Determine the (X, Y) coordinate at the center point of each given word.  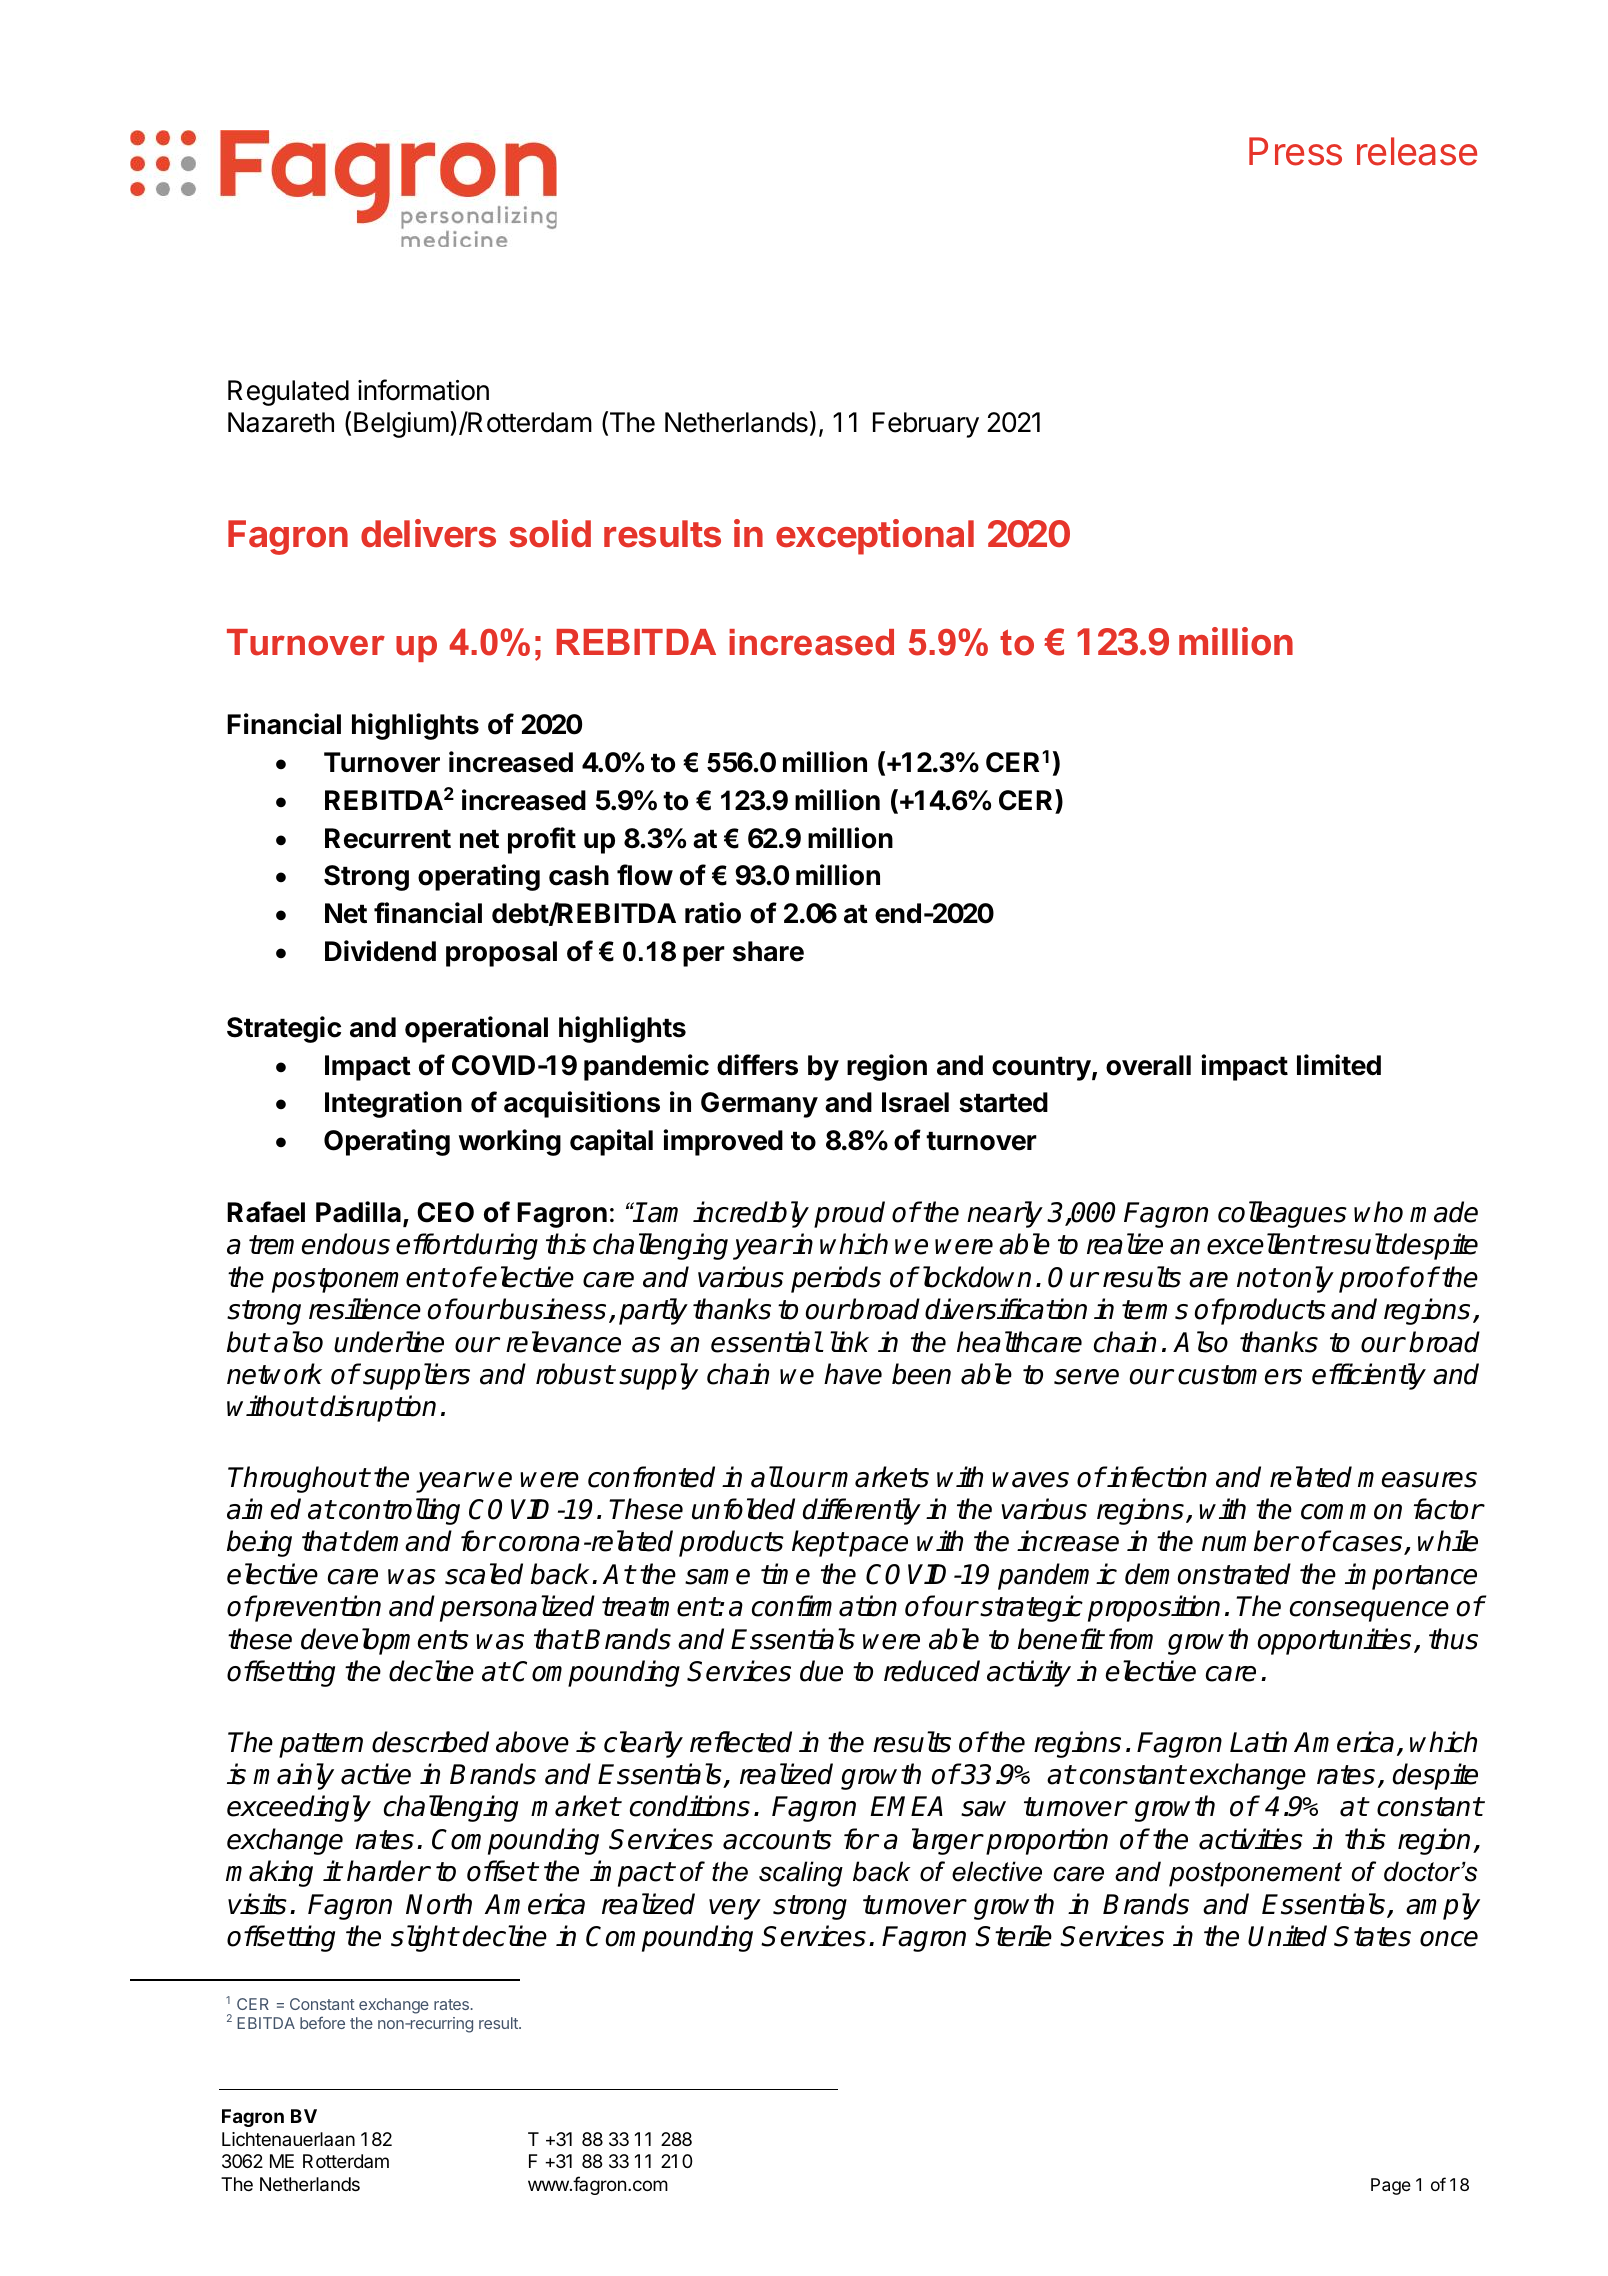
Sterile (1013, 1936)
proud (849, 1214)
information (423, 390)
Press (1295, 151)
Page (1391, 2186)
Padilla (358, 1212)
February (926, 425)
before (322, 2022)
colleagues (1282, 1214)
